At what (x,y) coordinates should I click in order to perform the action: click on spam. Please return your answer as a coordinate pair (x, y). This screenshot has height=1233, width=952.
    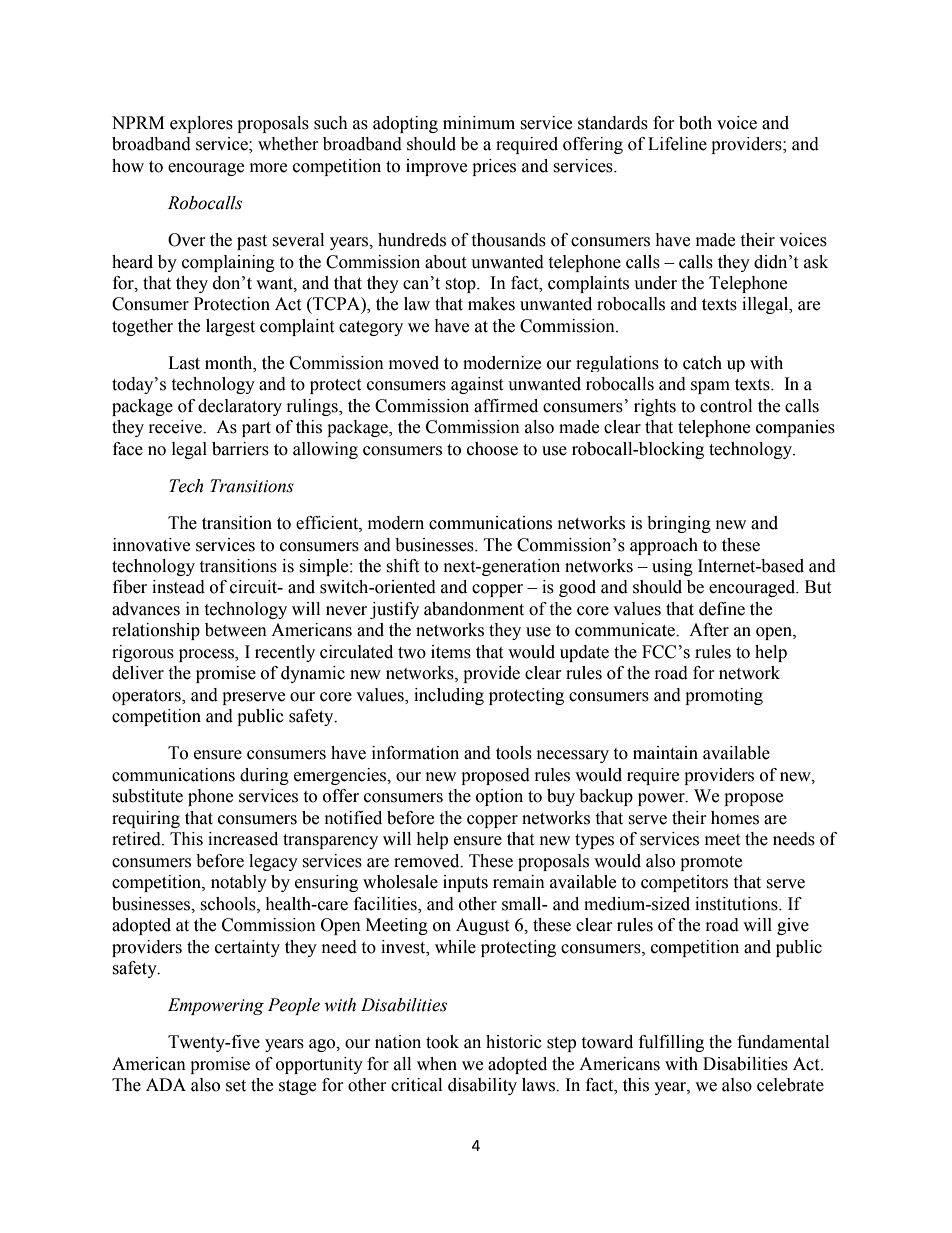
    Looking at the image, I should click on (710, 387).
